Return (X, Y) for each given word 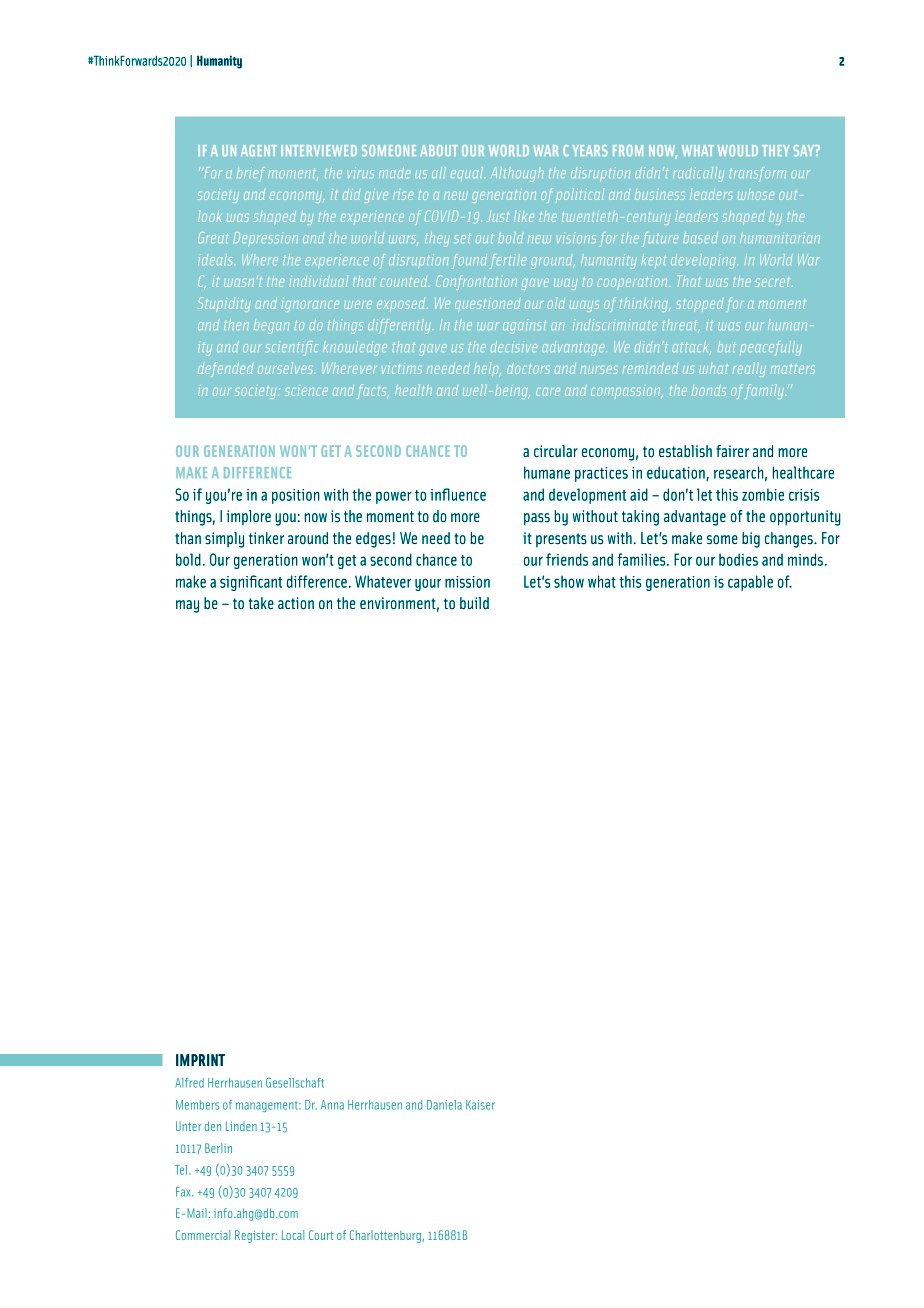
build (474, 603)
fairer (732, 451)
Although (517, 174)
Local (293, 1235)
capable (750, 583)
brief (251, 174)
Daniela (444, 1105)
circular (556, 451)
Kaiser (480, 1105)
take (261, 603)
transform (757, 174)
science (306, 390)
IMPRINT (200, 1060)
